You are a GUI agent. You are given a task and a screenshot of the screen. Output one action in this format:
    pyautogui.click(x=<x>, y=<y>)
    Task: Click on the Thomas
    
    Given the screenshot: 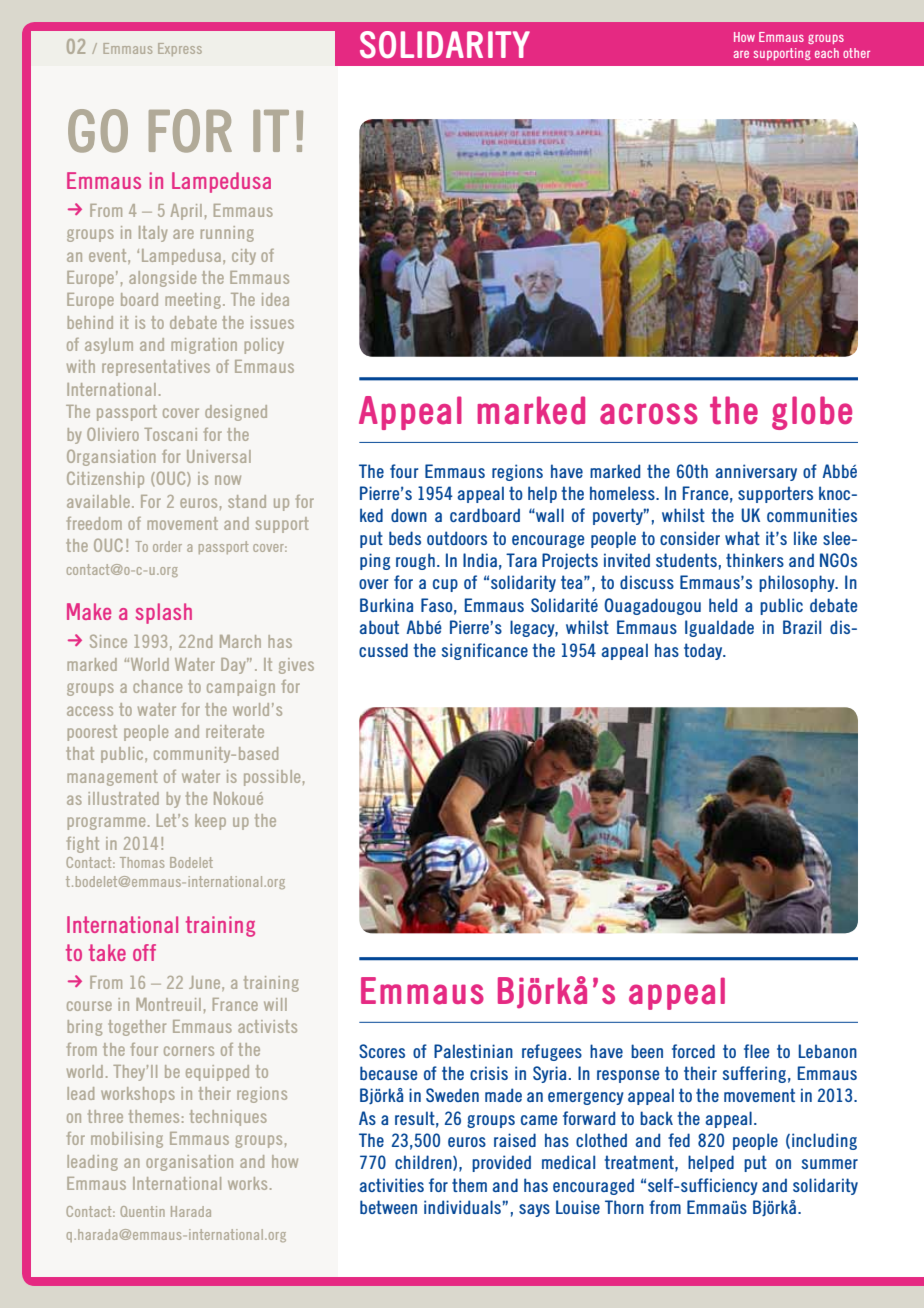 What is the action you would take?
    pyautogui.click(x=142, y=862)
